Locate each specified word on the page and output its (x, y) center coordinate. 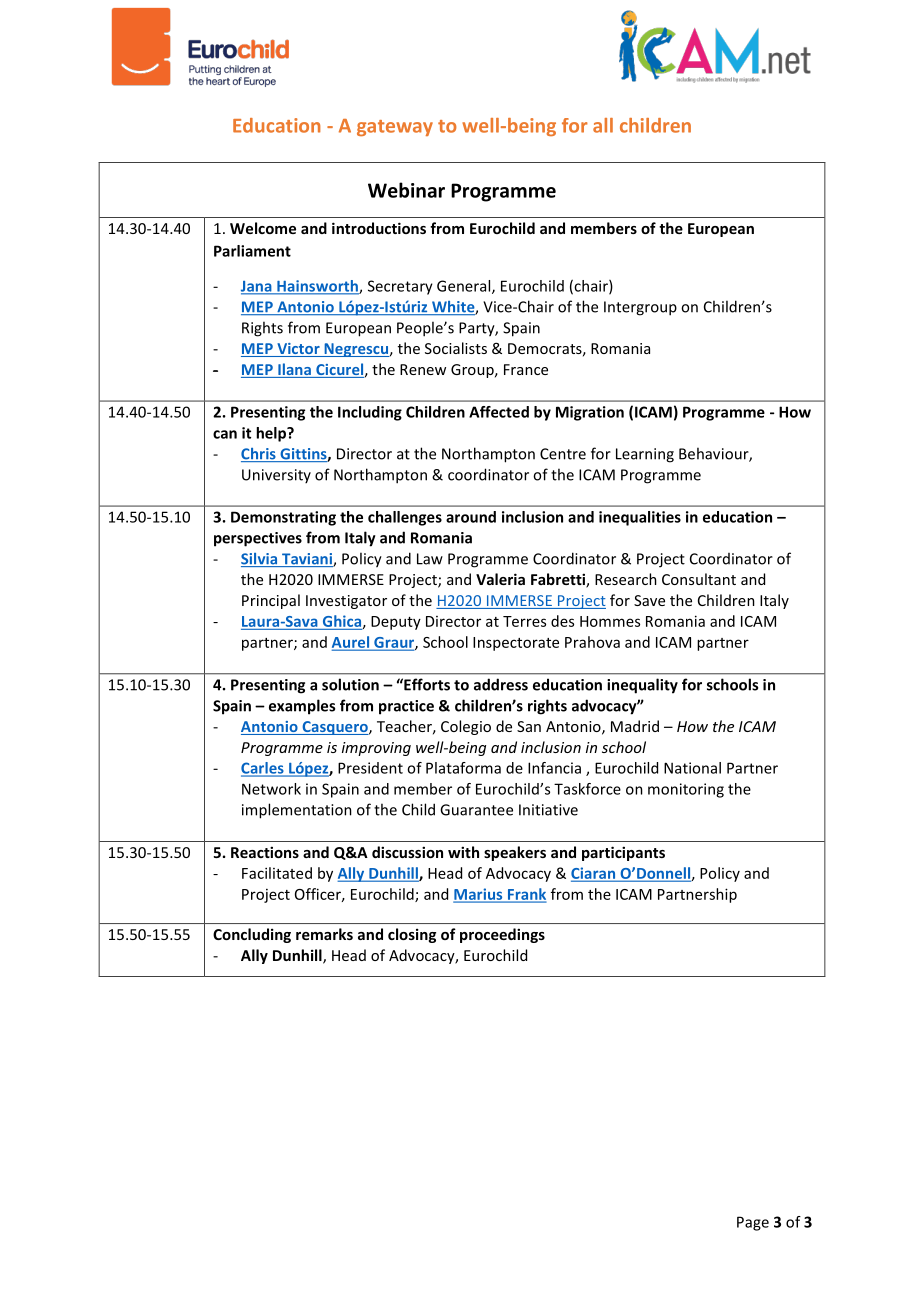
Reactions (265, 852)
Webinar (406, 190)
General (465, 287)
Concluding (252, 935)
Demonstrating (283, 518)
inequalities (640, 518)
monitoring (686, 790)
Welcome (263, 228)
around (471, 517)
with (463, 852)
